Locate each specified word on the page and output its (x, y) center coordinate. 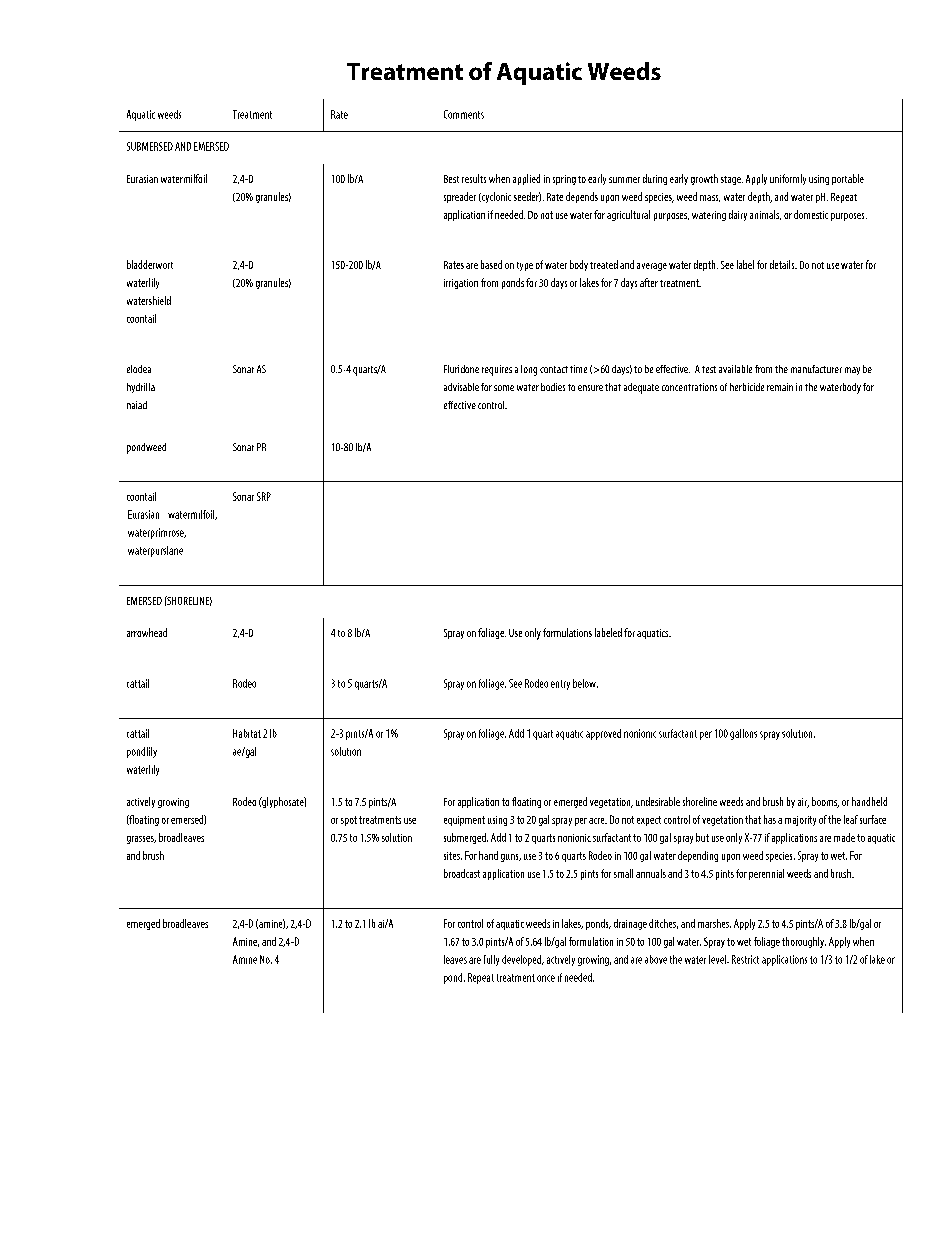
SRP (264, 496)
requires (497, 370)
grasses (141, 840)
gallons (743, 734)
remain (780, 387)
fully (491, 960)
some (504, 388)
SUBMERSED (150, 146)
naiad (137, 405)
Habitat (247, 733)
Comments (464, 114)
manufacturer (816, 369)
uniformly (788, 179)
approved (603, 734)
